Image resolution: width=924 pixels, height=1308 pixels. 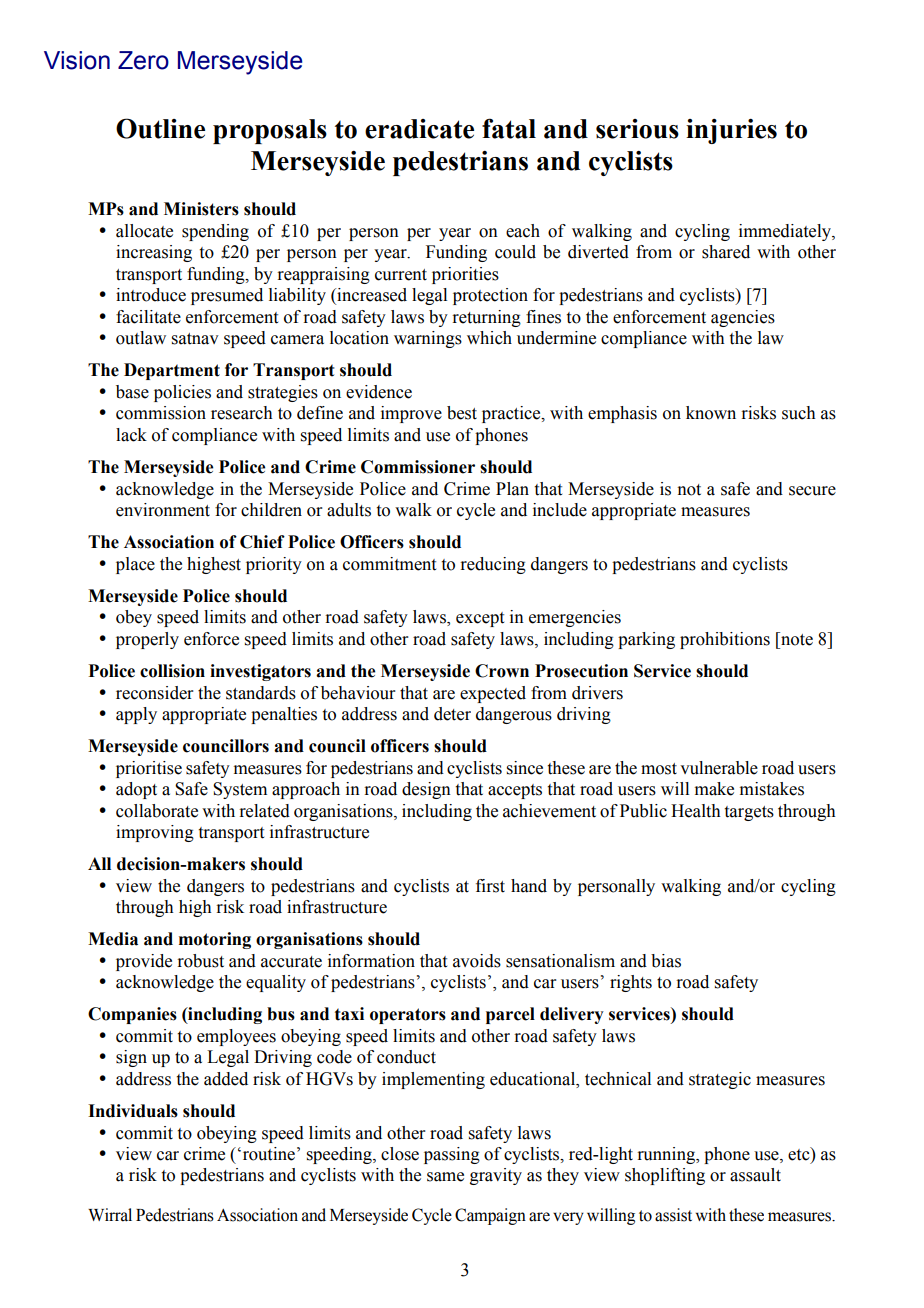 I want to click on warnings, so click(x=428, y=339).
